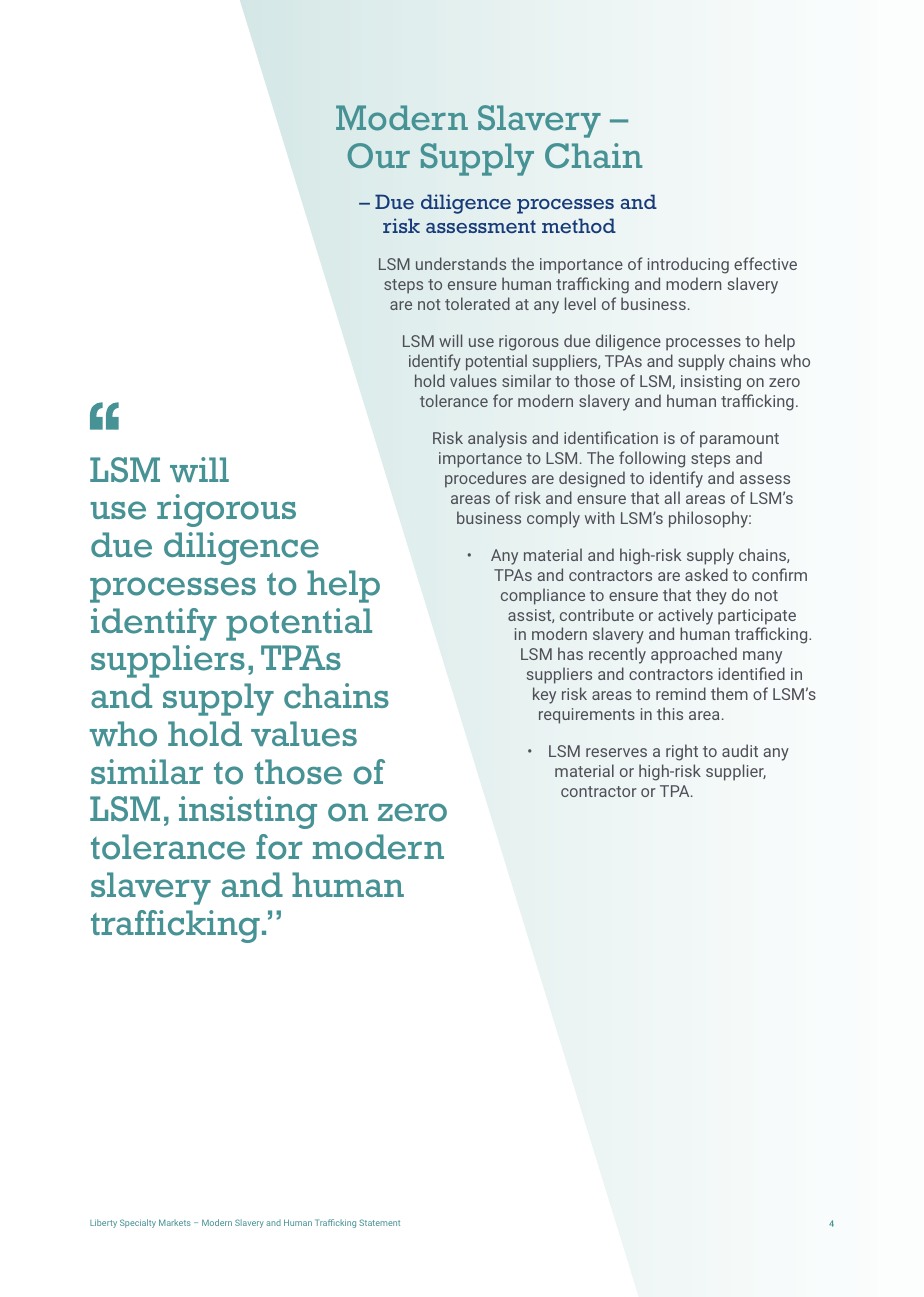 The image size is (924, 1297). I want to click on understands, so click(461, 263).
